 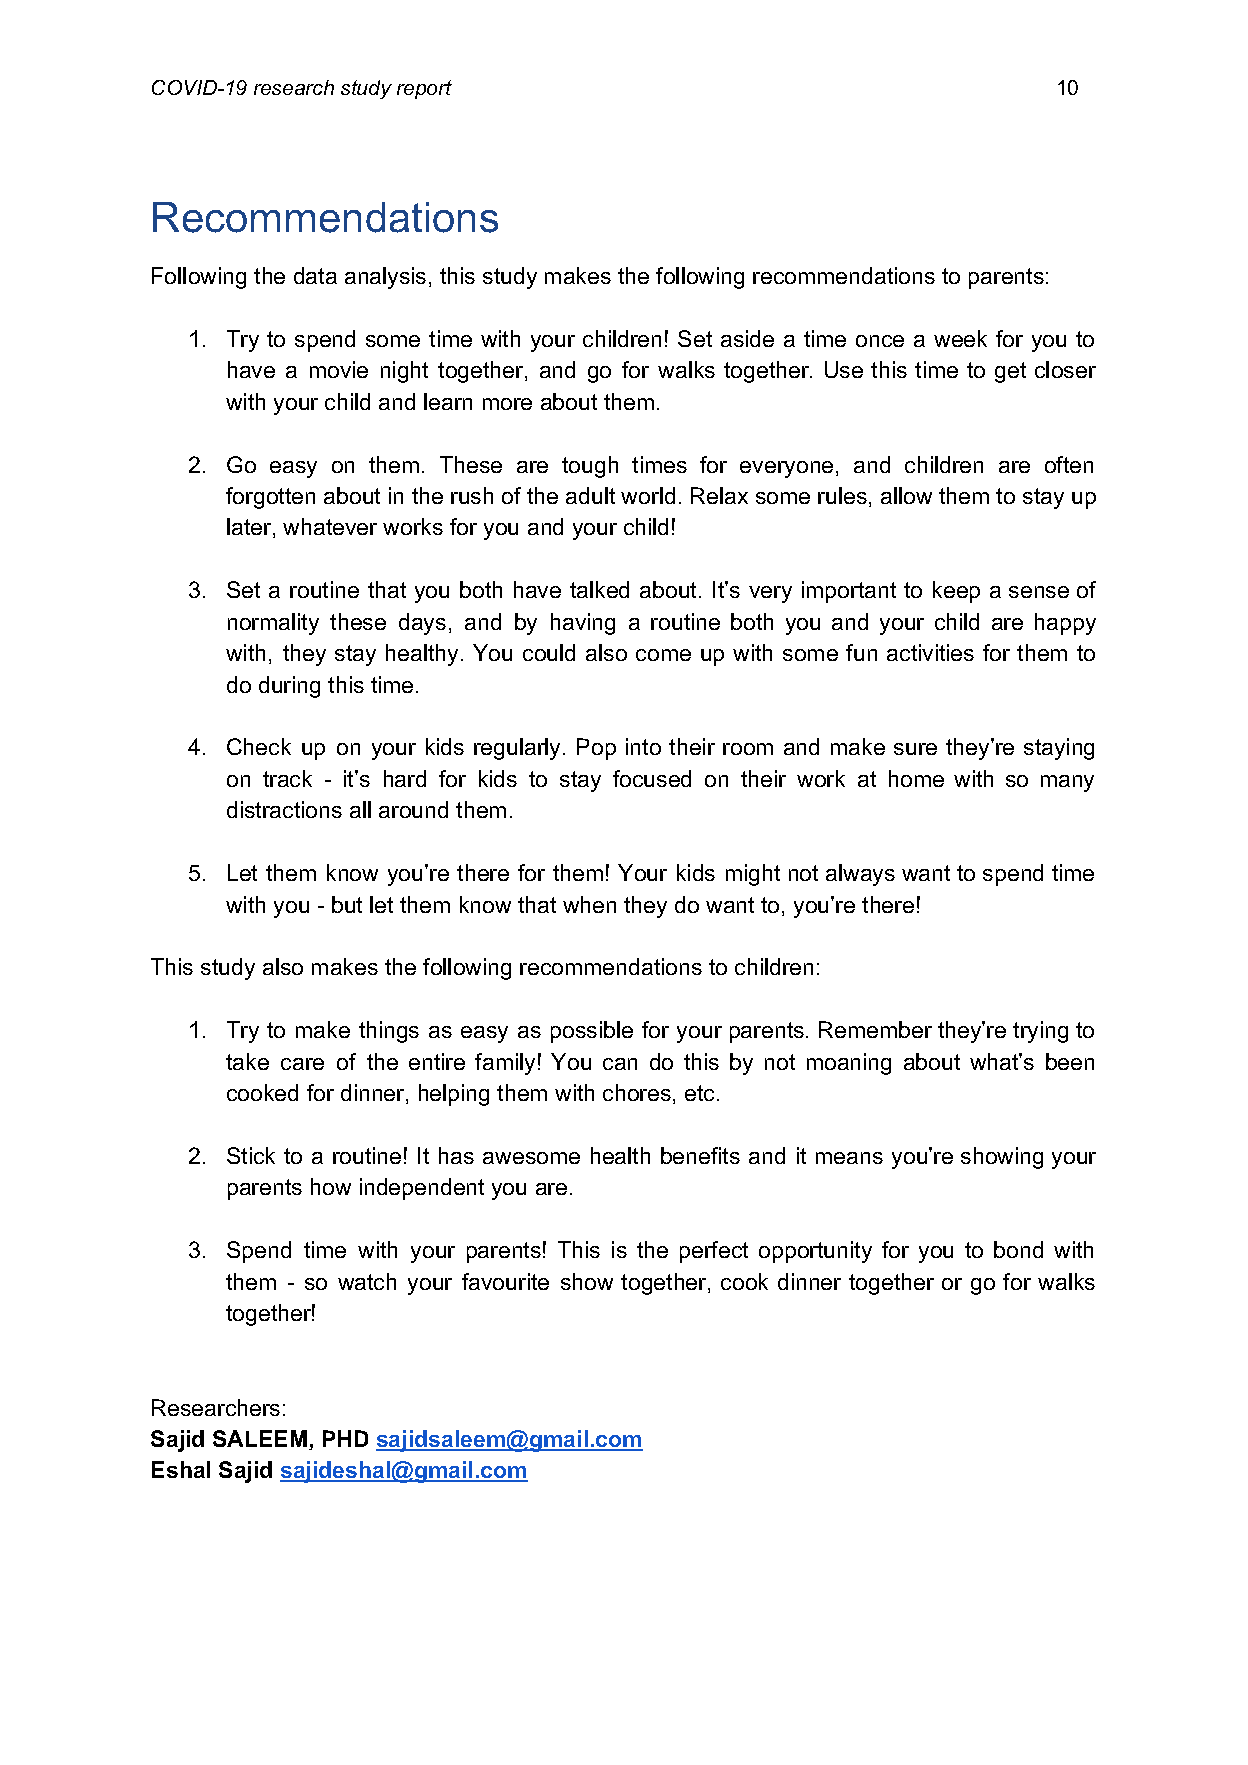 What do you see at coordinates (592, 1032) in the image?
I see `possible` at bounding box center [592, 1032].
